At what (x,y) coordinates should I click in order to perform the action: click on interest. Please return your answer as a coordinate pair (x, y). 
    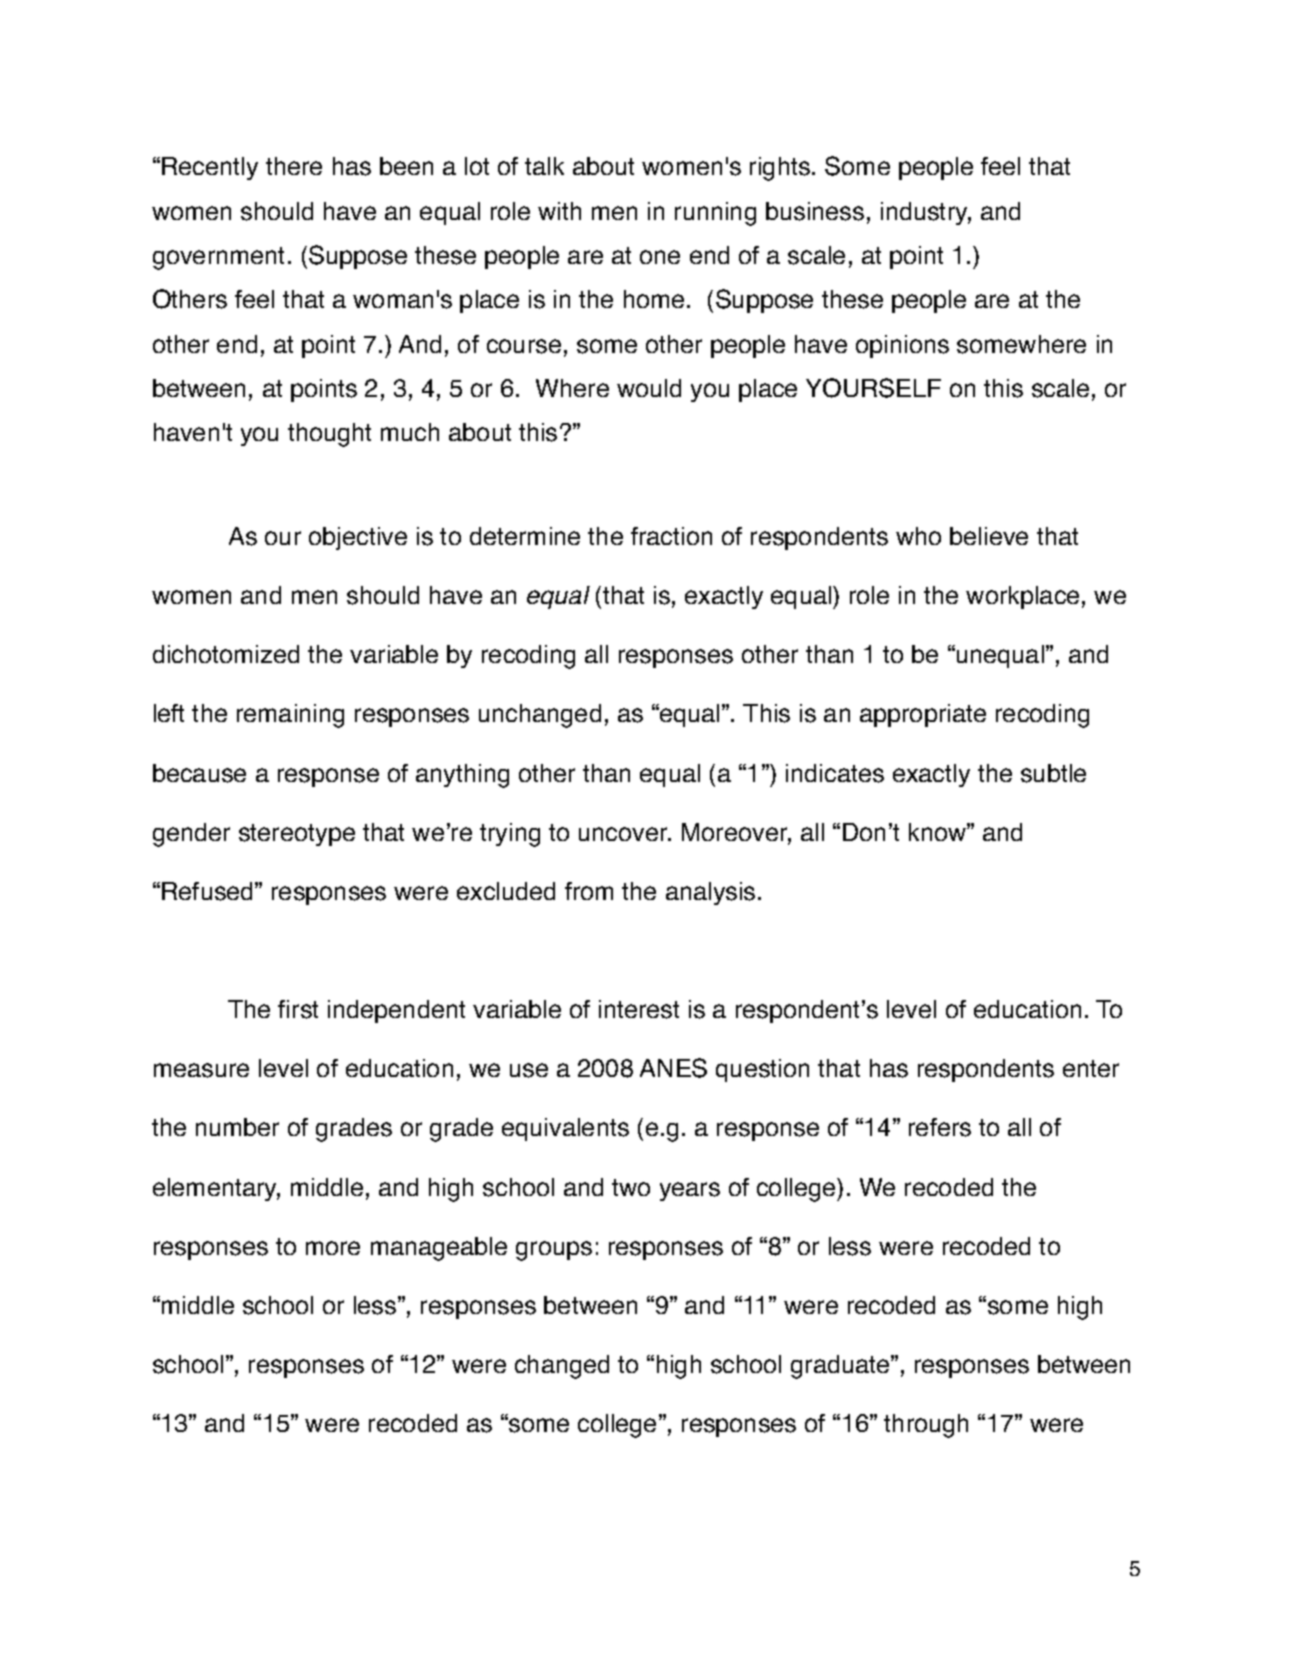
    Looking at the image, I should click on (639, 1009).
